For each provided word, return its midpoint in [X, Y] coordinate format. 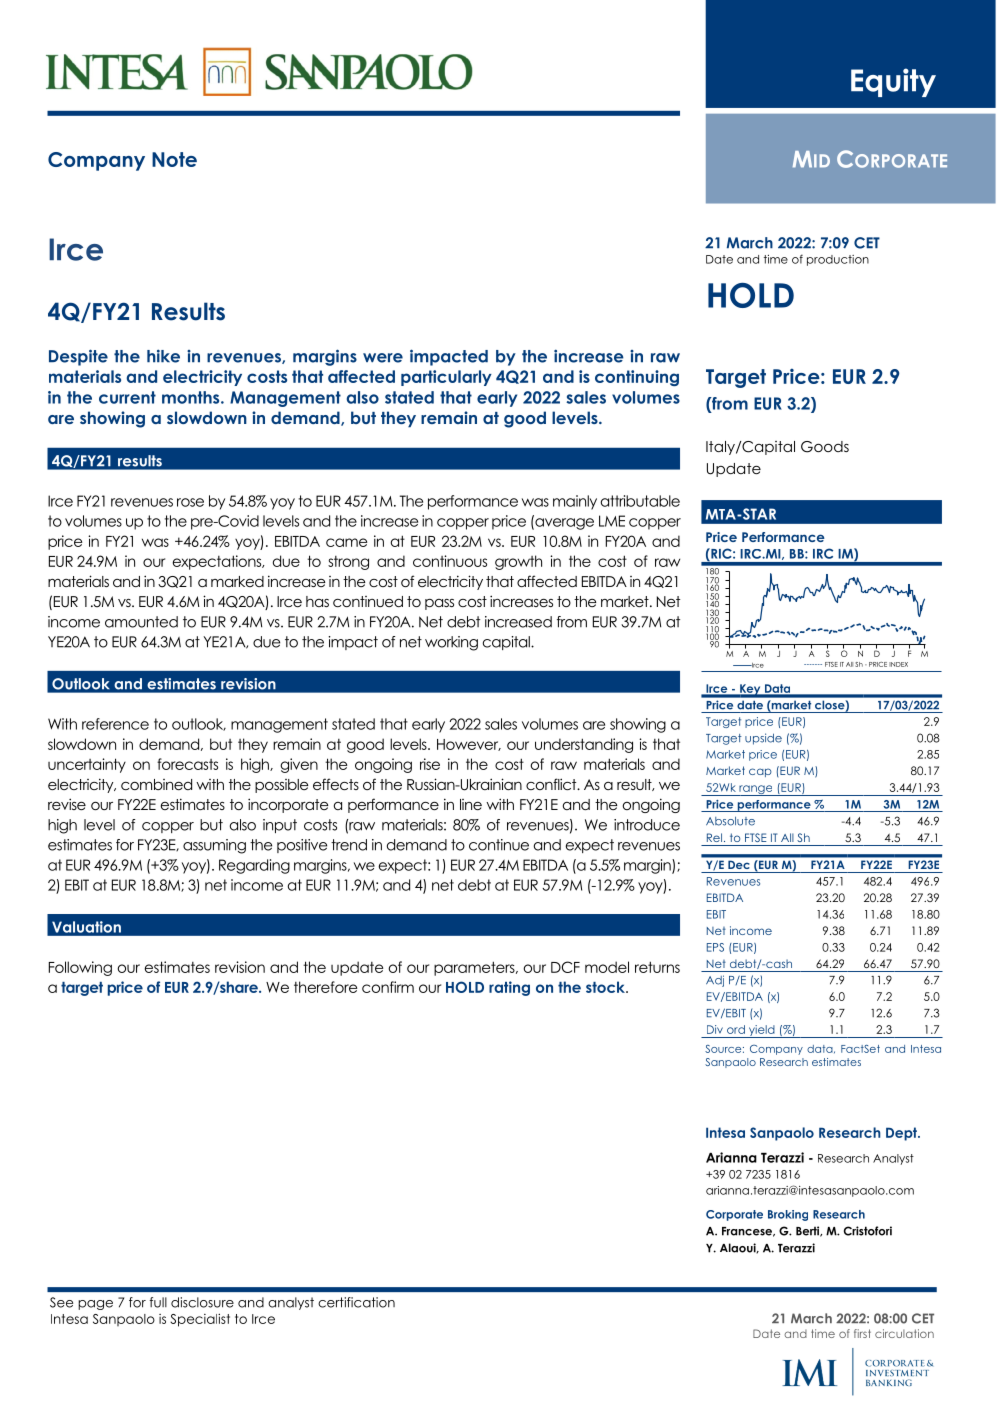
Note [174, 159]
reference [115, 724]
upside [763, 739]
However [469, 745]
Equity [893, 82]
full [158, 1302]
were [383, 358]
